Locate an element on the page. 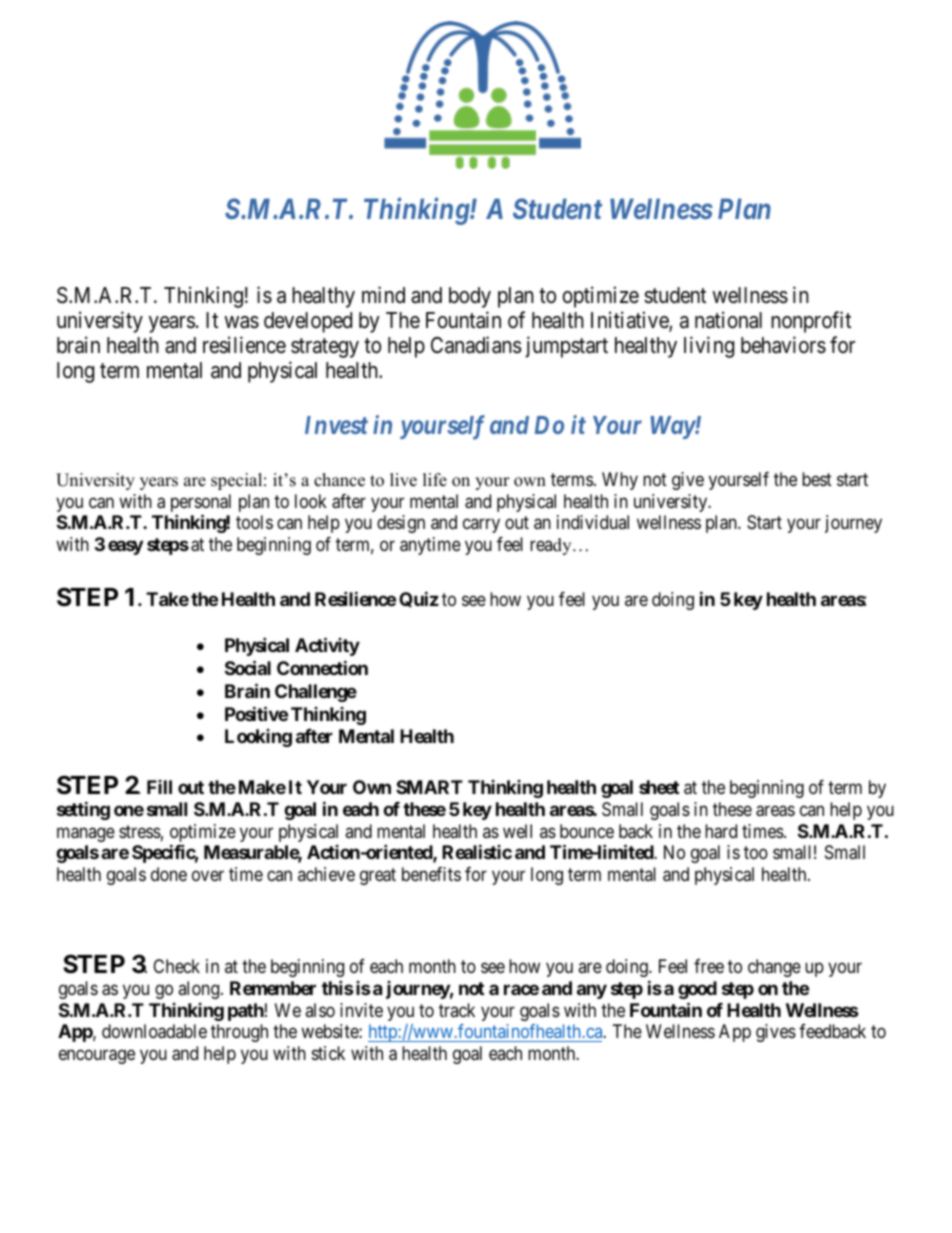  downloadable is located at coordinates (154, 1031).
